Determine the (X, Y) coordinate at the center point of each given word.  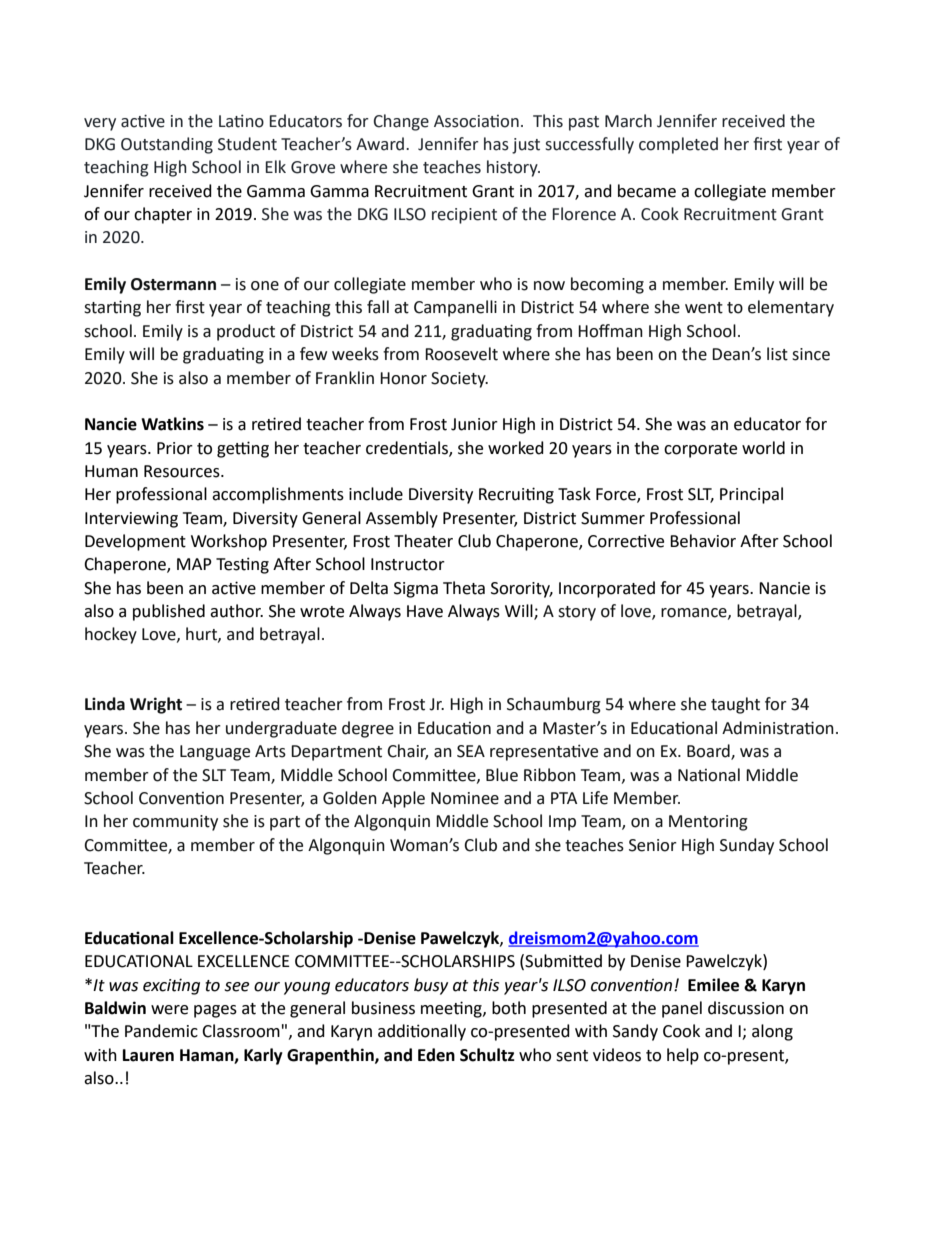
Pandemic (161, 1031)
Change (401, 122)
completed (678, 145)
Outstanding (167, 145)
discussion (746, 1008)
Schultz (487, 1055)
